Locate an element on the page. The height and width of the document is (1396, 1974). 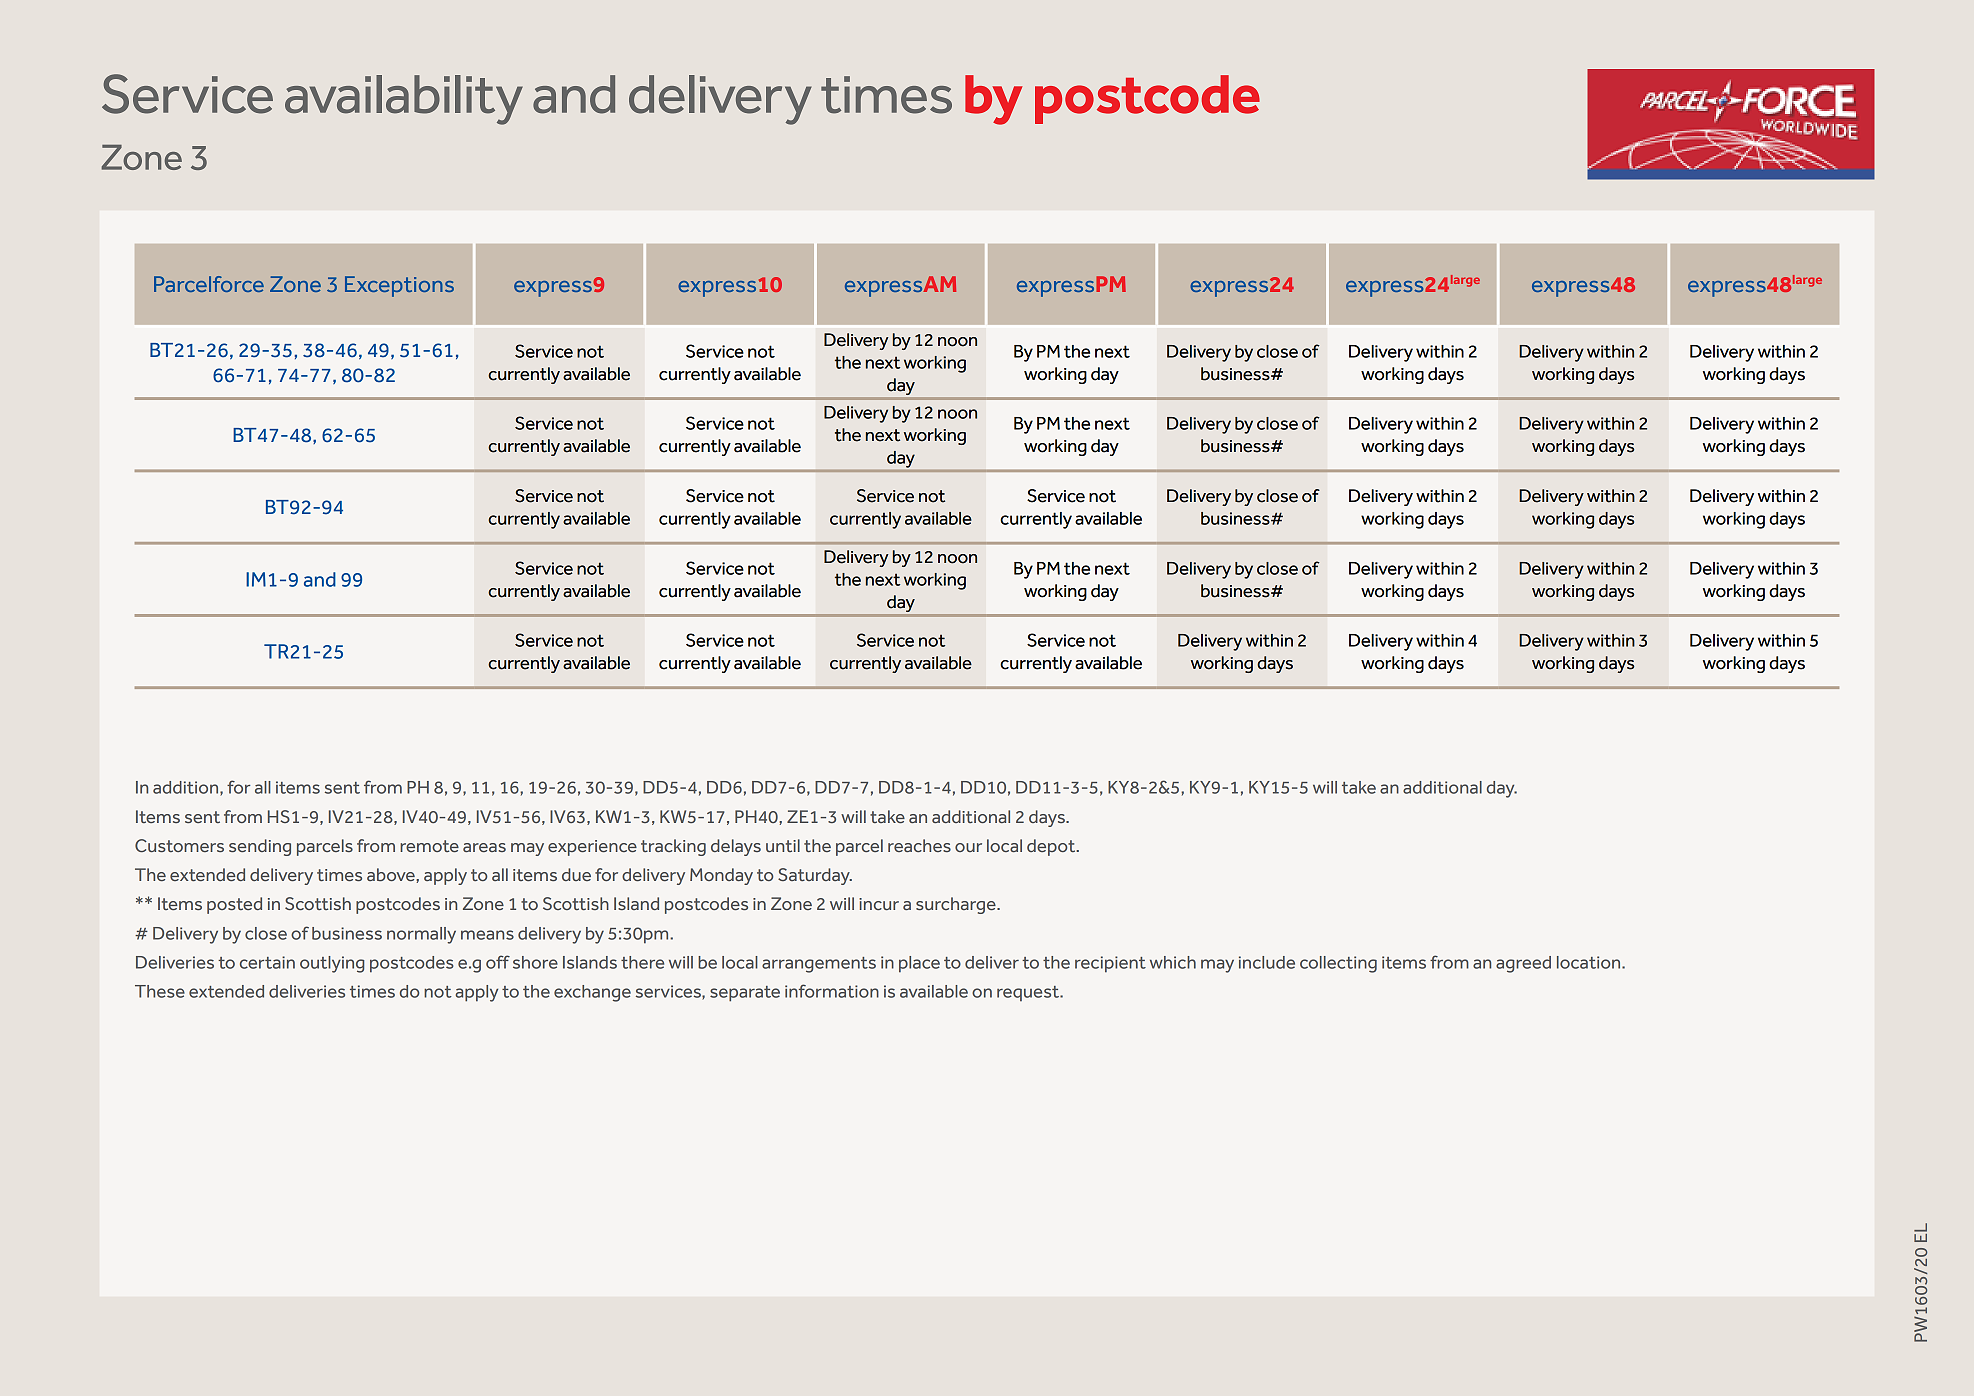
outlying is located at coordinates (332, 964).
